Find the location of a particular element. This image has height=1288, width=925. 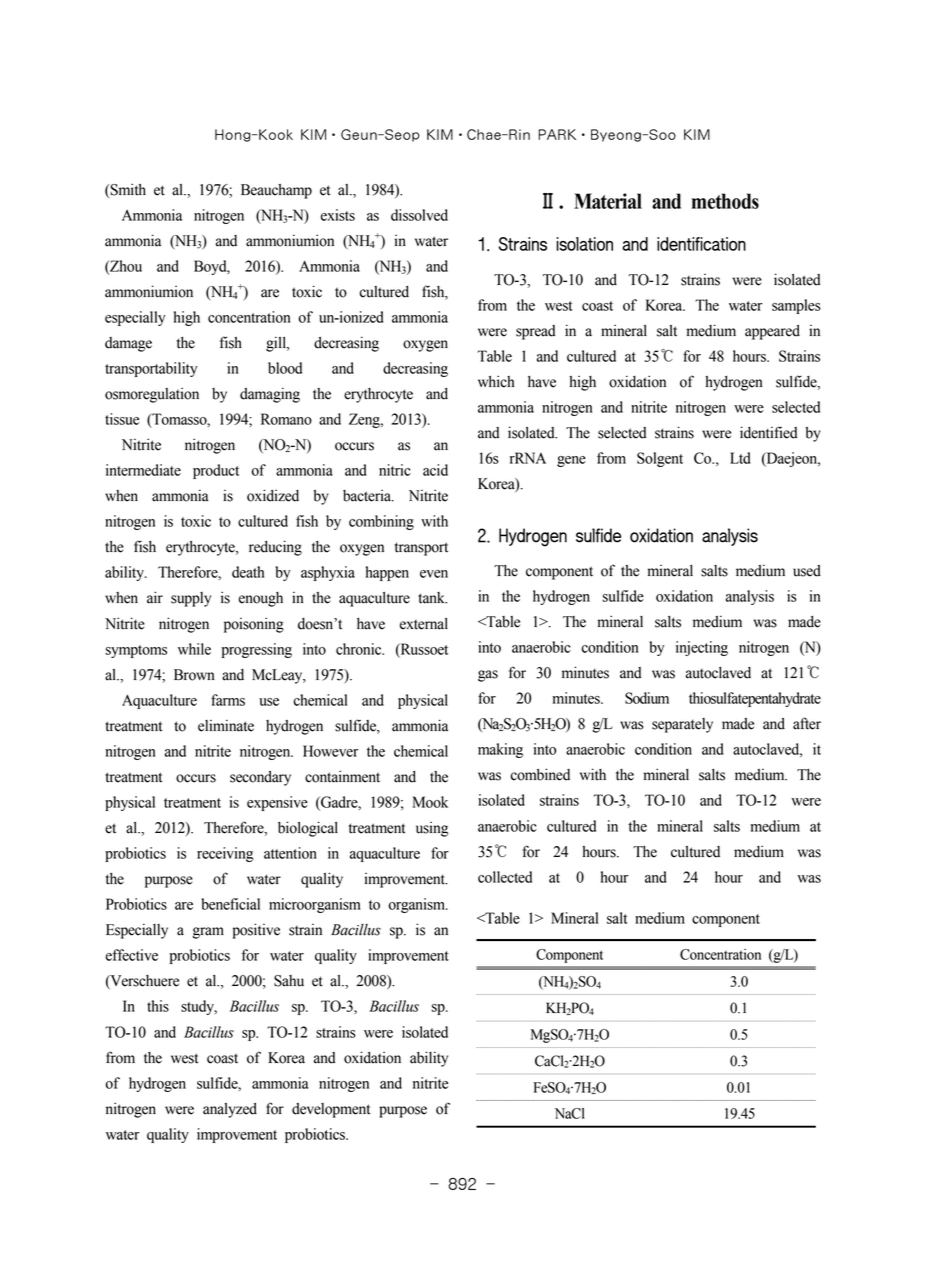

dissolved is located at coordinates (419, 215).
